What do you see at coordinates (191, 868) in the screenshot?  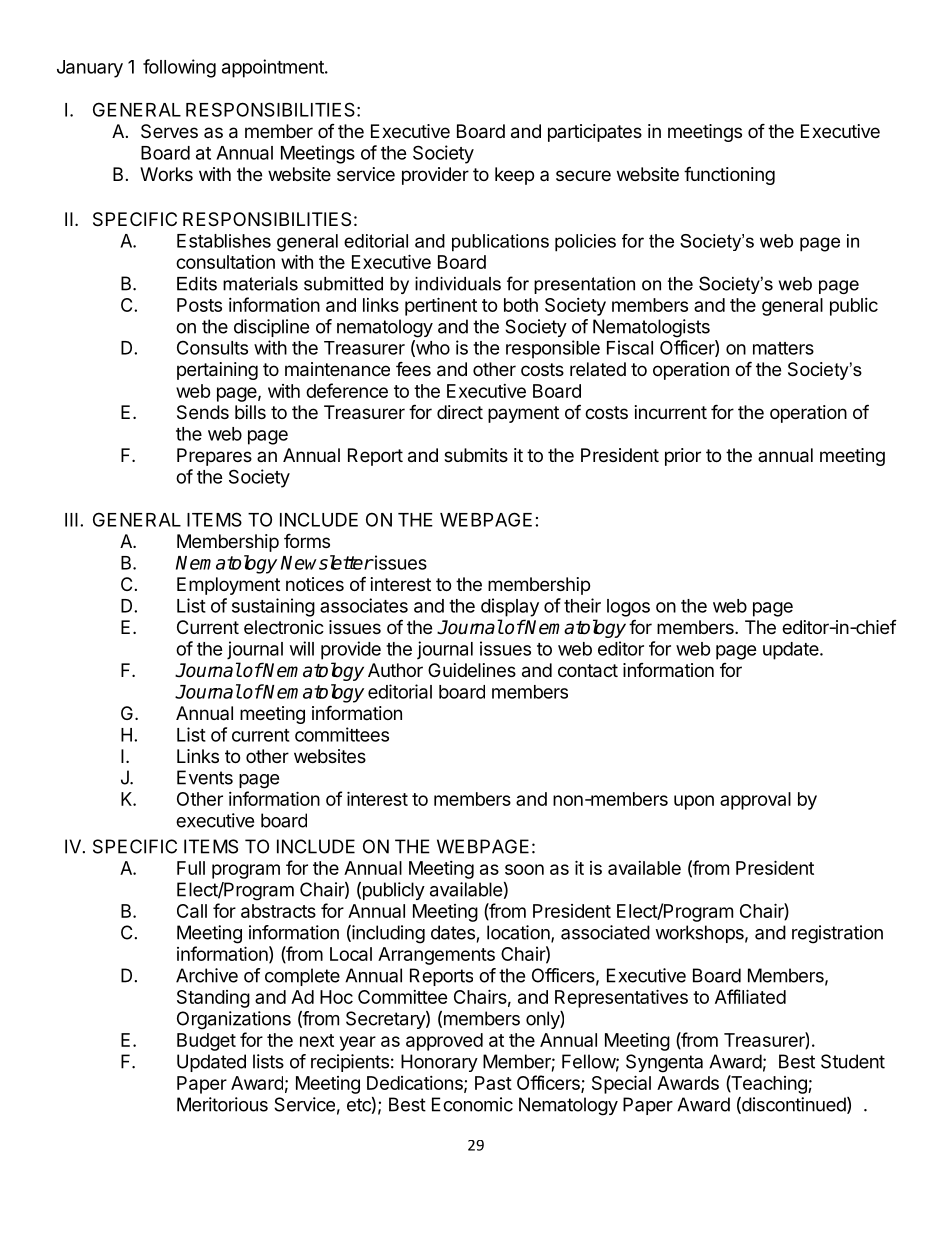 I see `Full` at bounding box center [191, 868].
